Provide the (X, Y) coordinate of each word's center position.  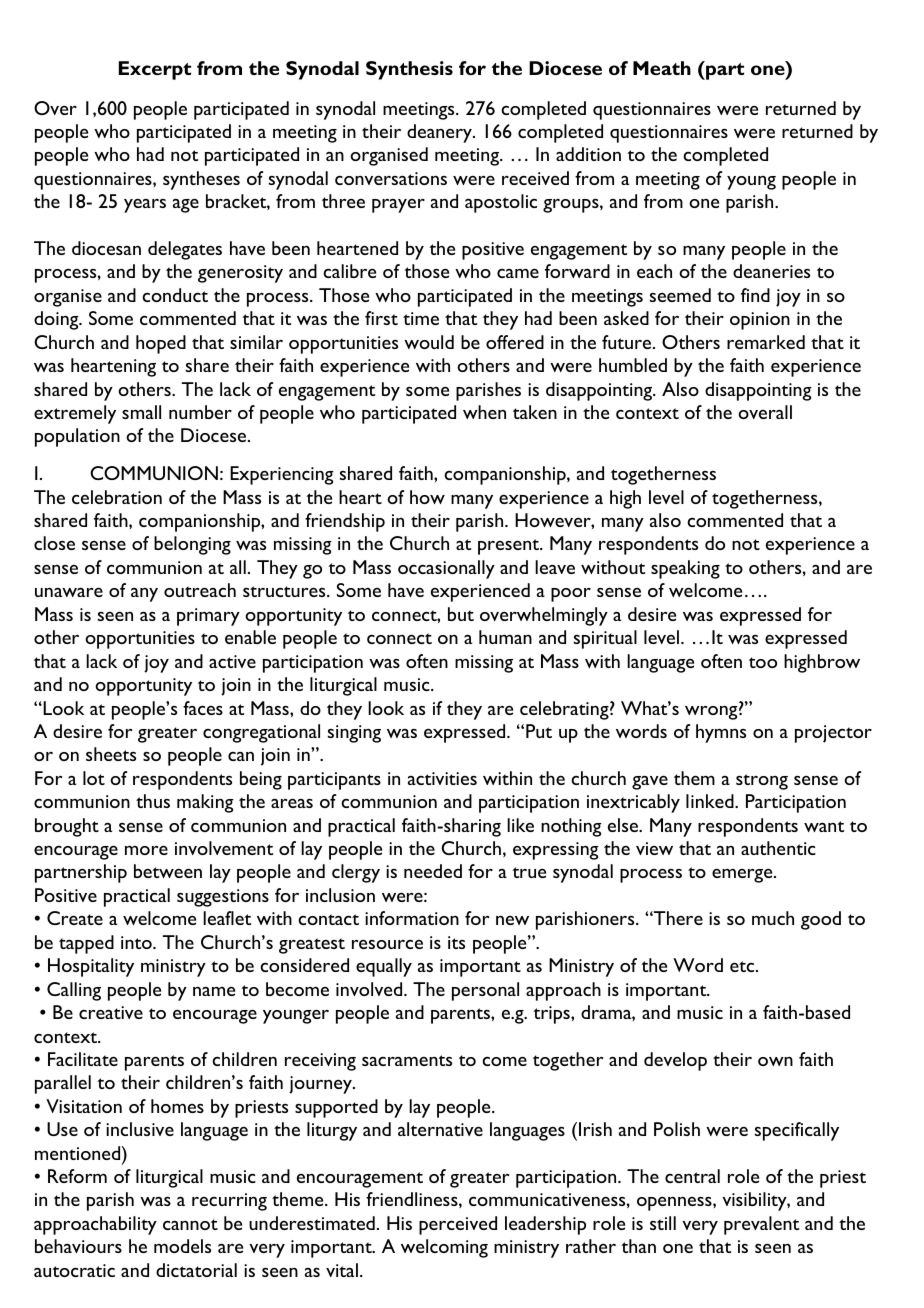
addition (588, 154)
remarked (766, 342)
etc (743, 966)
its (456, 942)
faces (203, 708)
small (141, 412)
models (182, 1246)
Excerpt (155, 70)
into (137, 942)
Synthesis (409, 70)
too (763, 662)
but (461, 614)
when (484, 412)
